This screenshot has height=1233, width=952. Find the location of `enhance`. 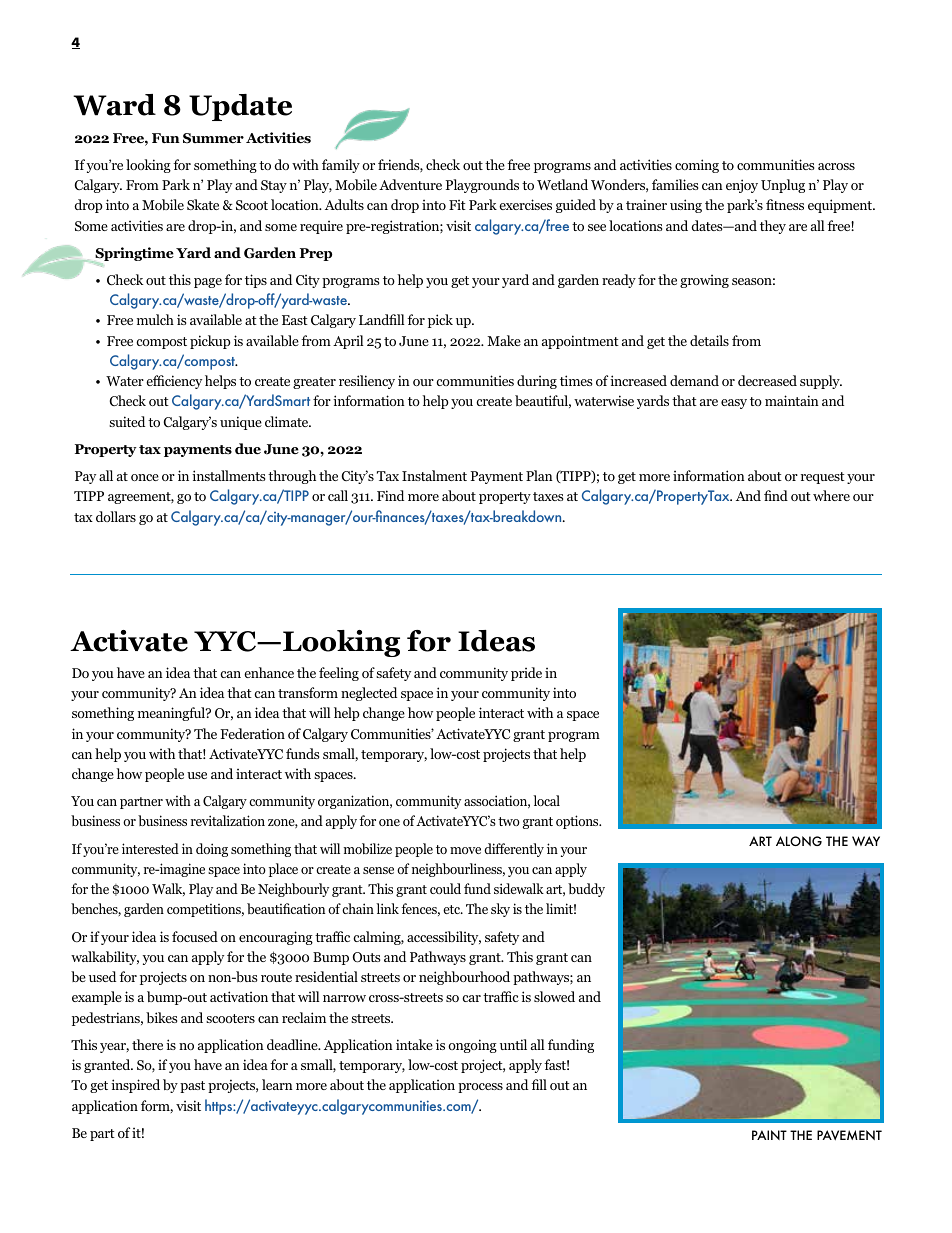

enhance is located at coordinates (269, 672).
